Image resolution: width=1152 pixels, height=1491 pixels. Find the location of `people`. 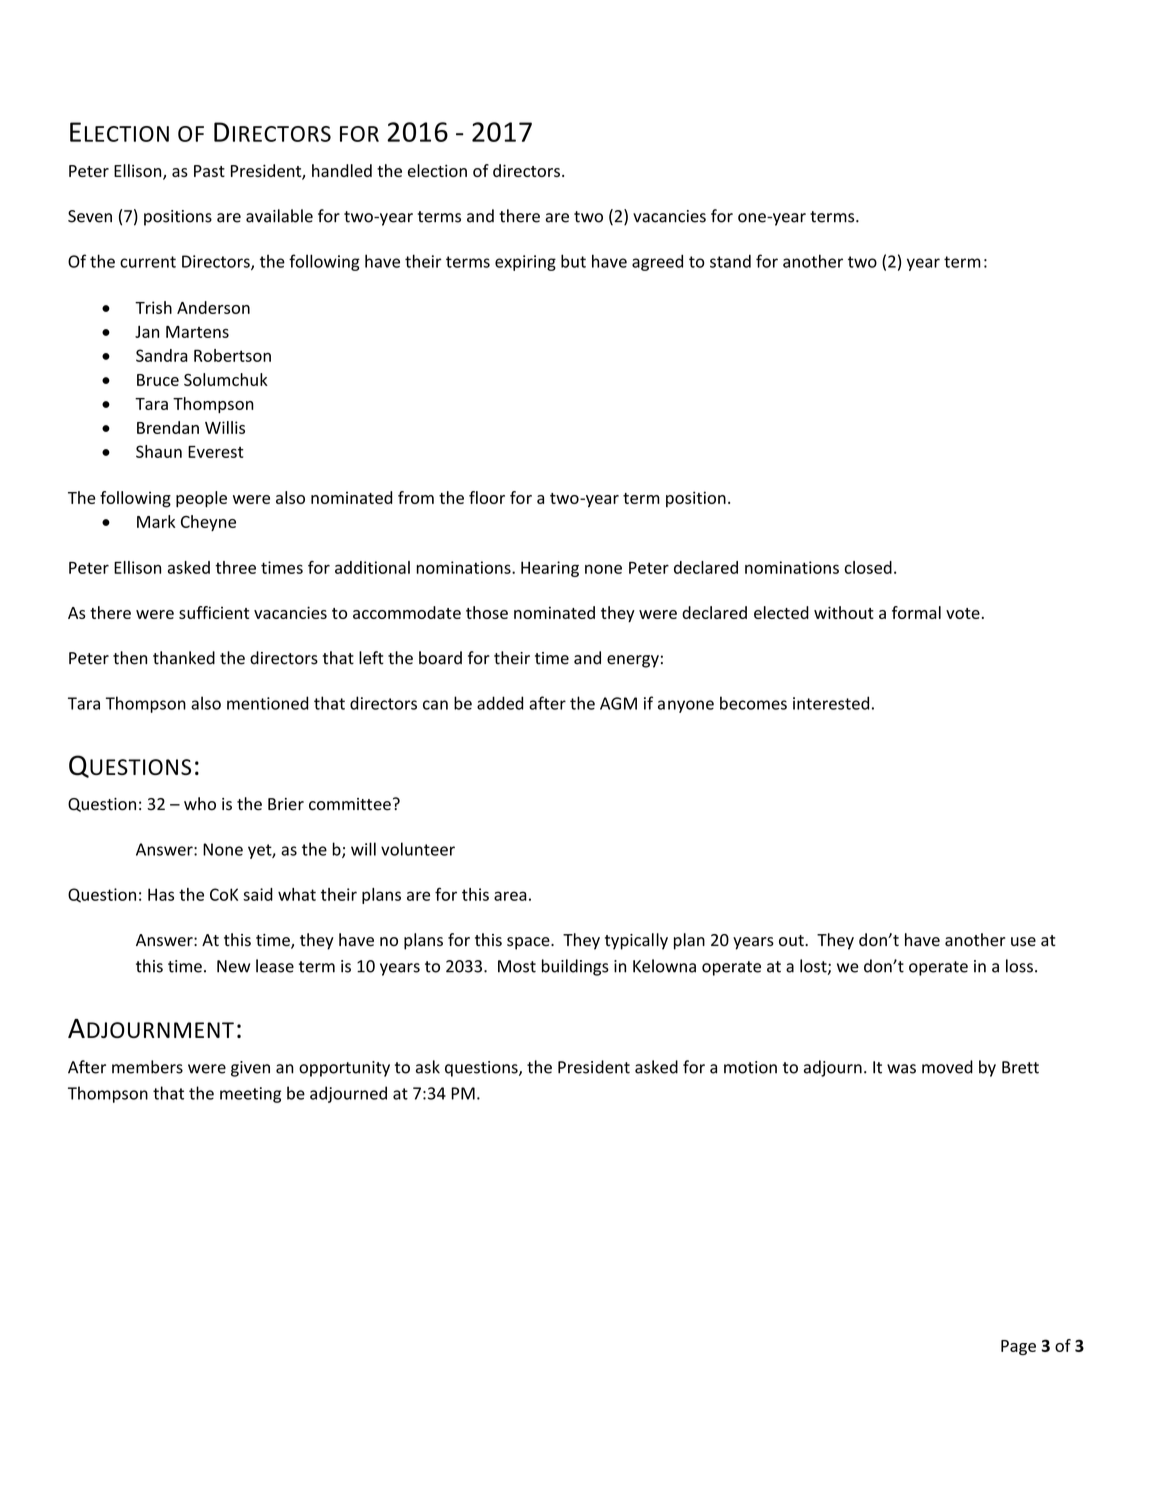

people is located at coordinates (201, 499).
